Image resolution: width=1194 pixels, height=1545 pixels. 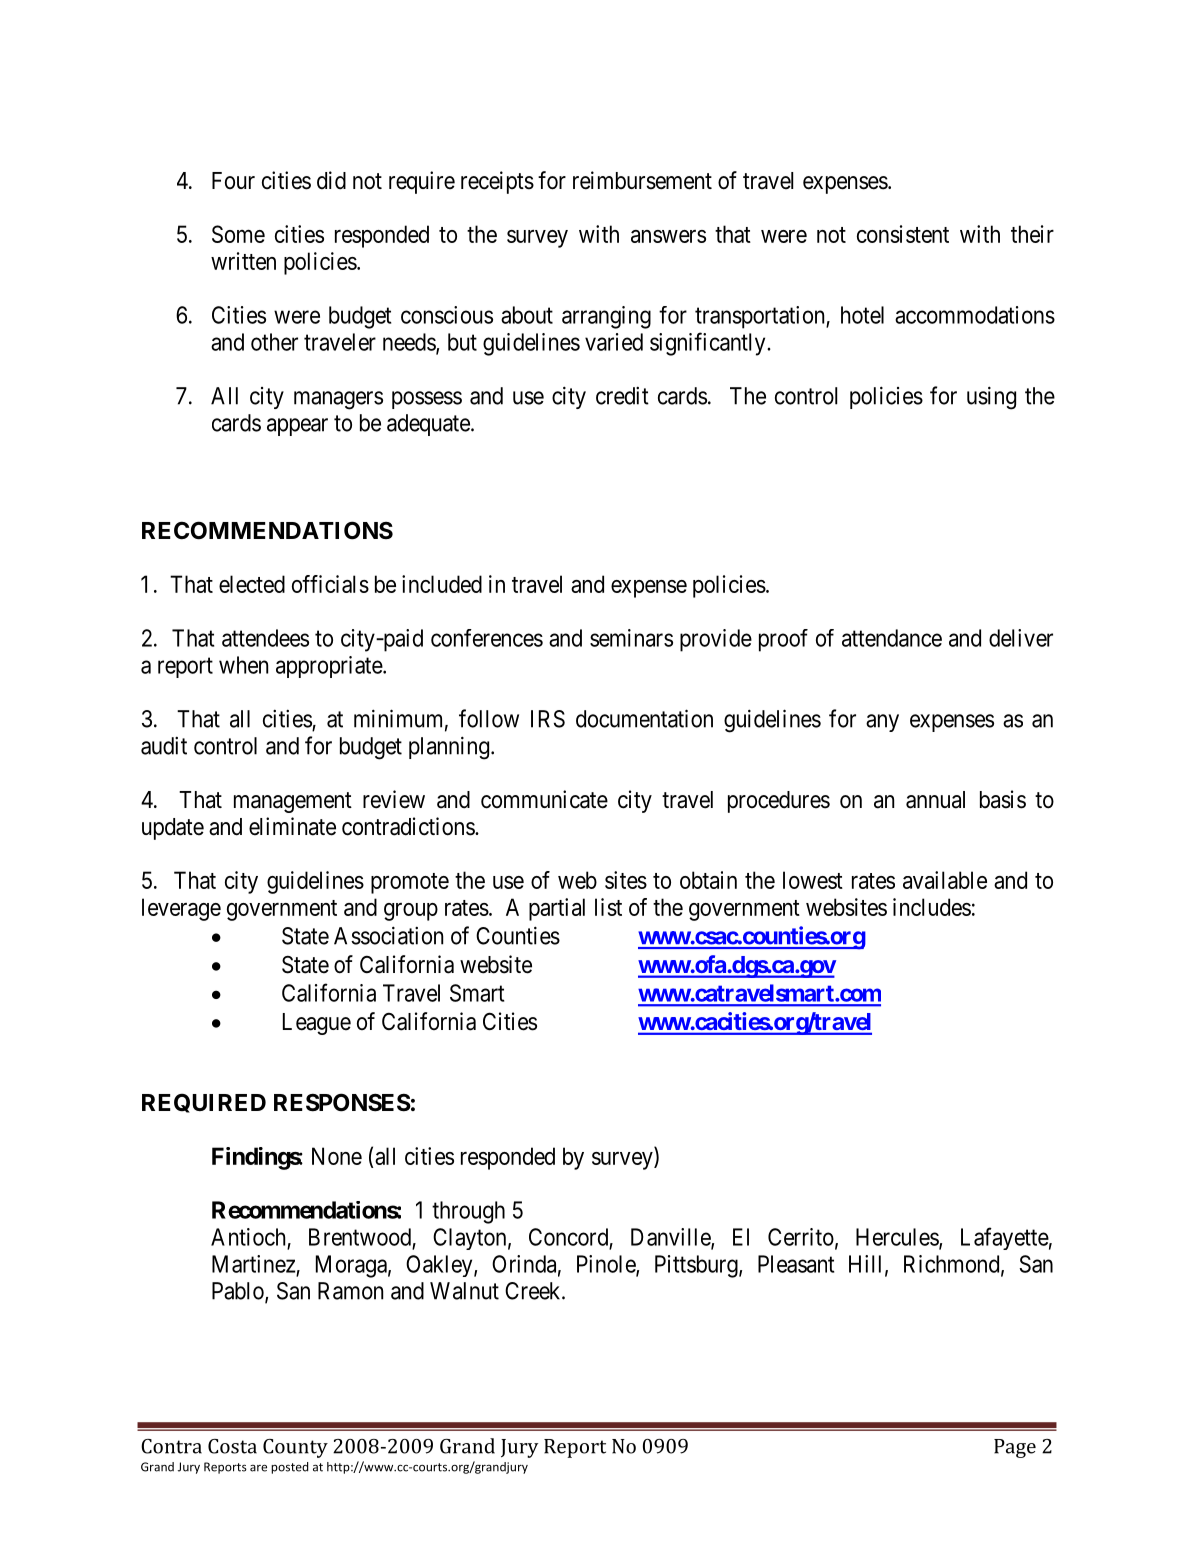 What do you see at coordinates (622, 395) in the screenshot?
I see `credit` at bounding box center [622, 395].
